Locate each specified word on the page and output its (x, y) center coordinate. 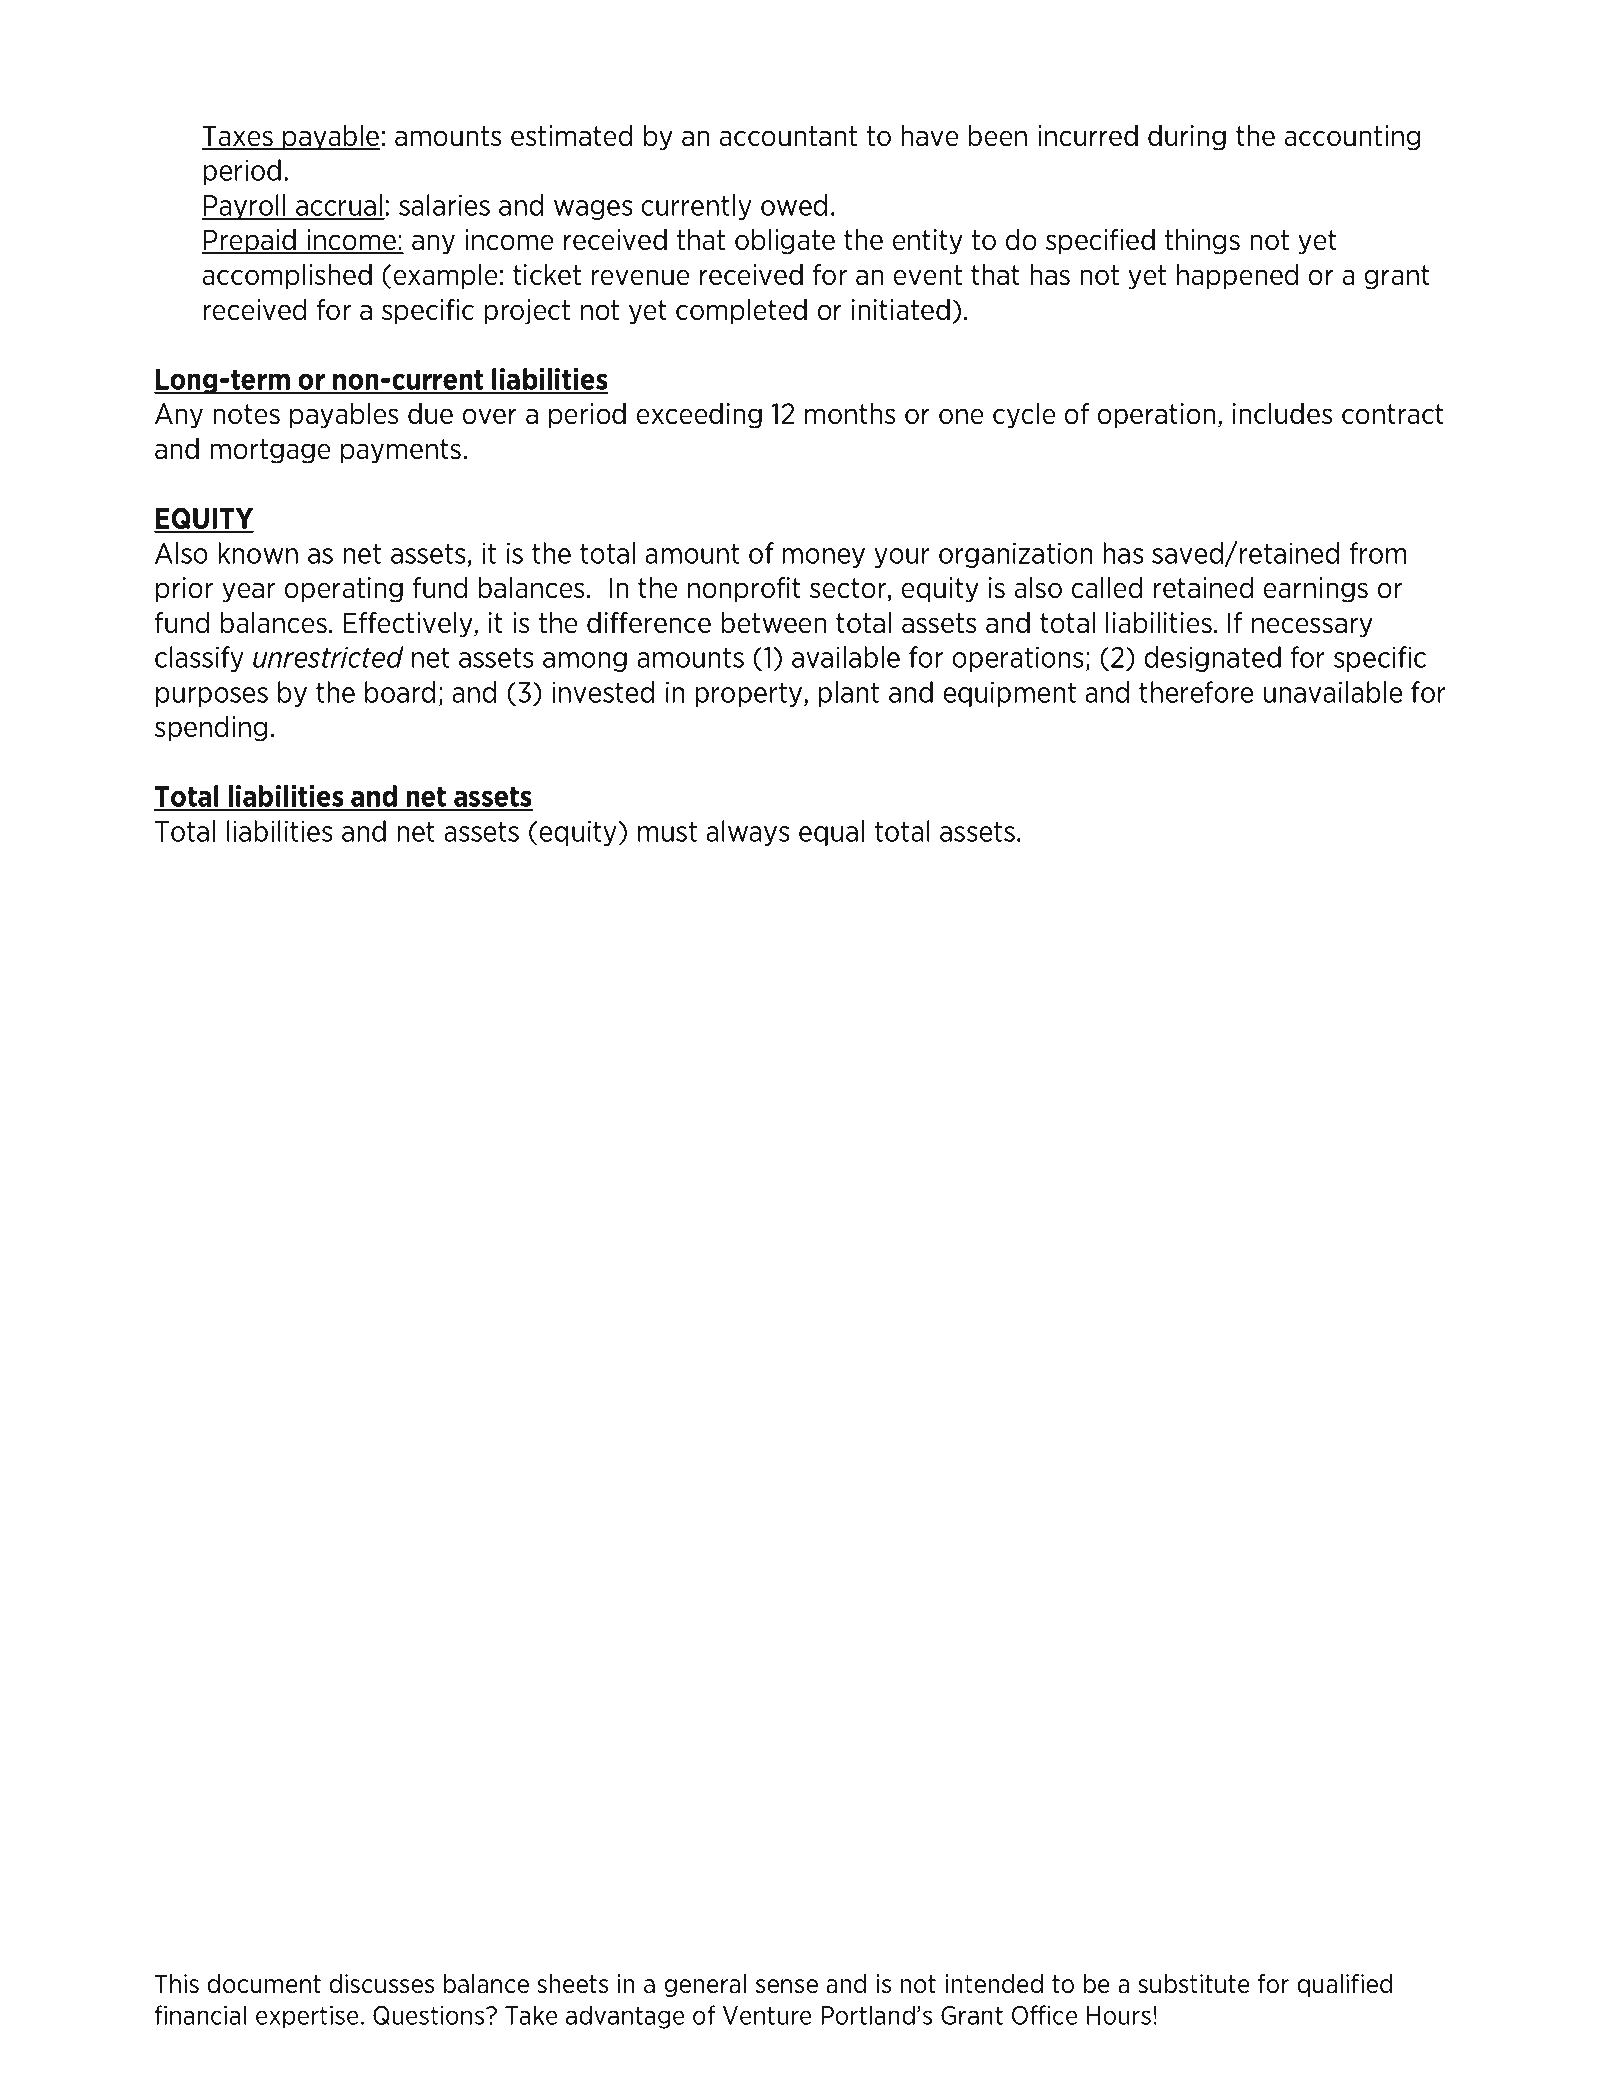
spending (211, 729)
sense (787, 1986)
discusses (381, 1984)
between (773, 623)
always (747, 833)
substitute (1194, 1984)
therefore (1196, 692)
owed (794, 205)
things (1202, 242)
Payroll (245, 207)
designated (1213, 659)
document (264, 1984)
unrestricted (328, 657)
